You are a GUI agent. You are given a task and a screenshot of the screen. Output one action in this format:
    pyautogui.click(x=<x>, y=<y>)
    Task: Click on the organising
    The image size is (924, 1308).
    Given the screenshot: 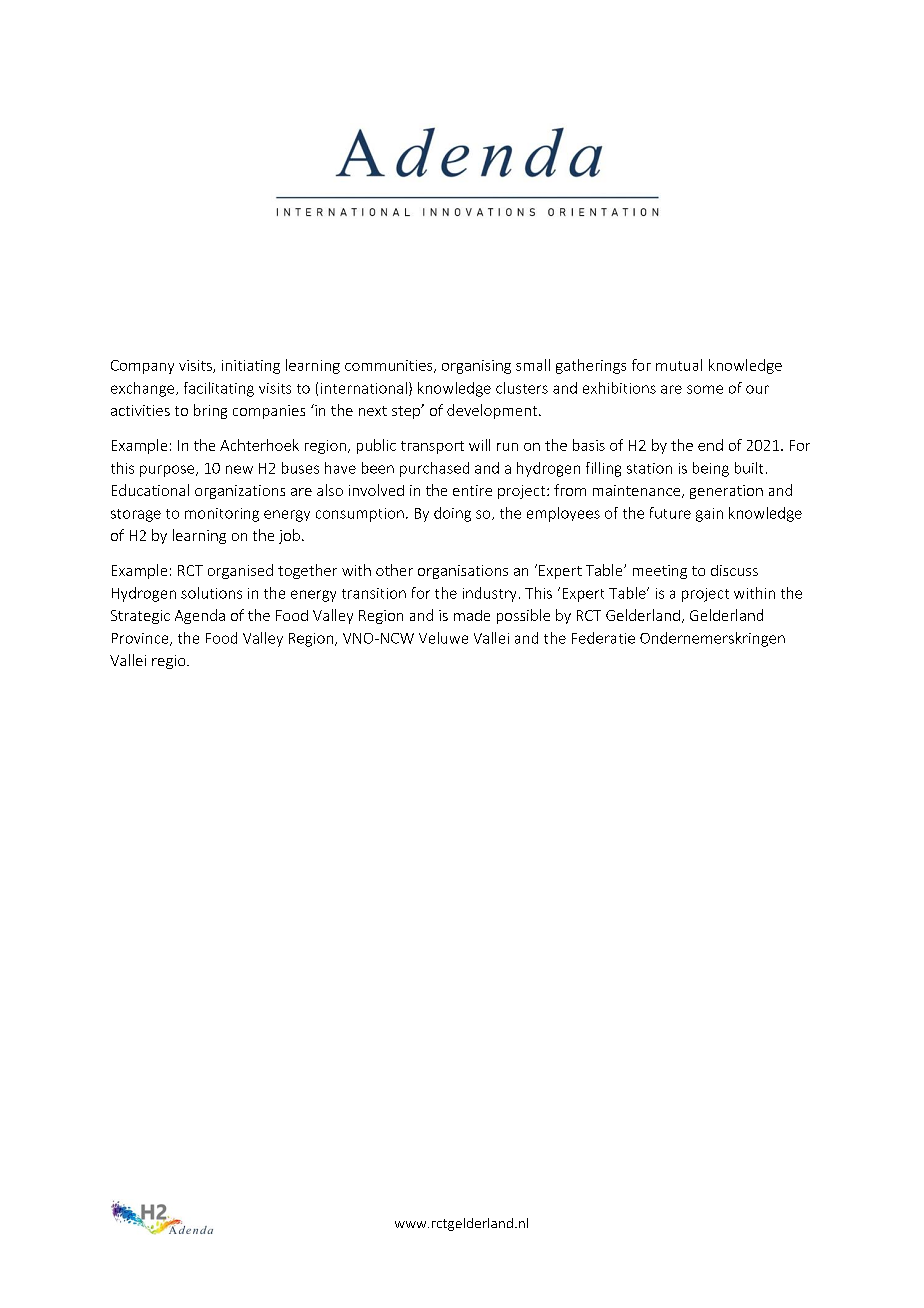 What is the action you would take?
    pyautogui.click(x=476, y=367)
